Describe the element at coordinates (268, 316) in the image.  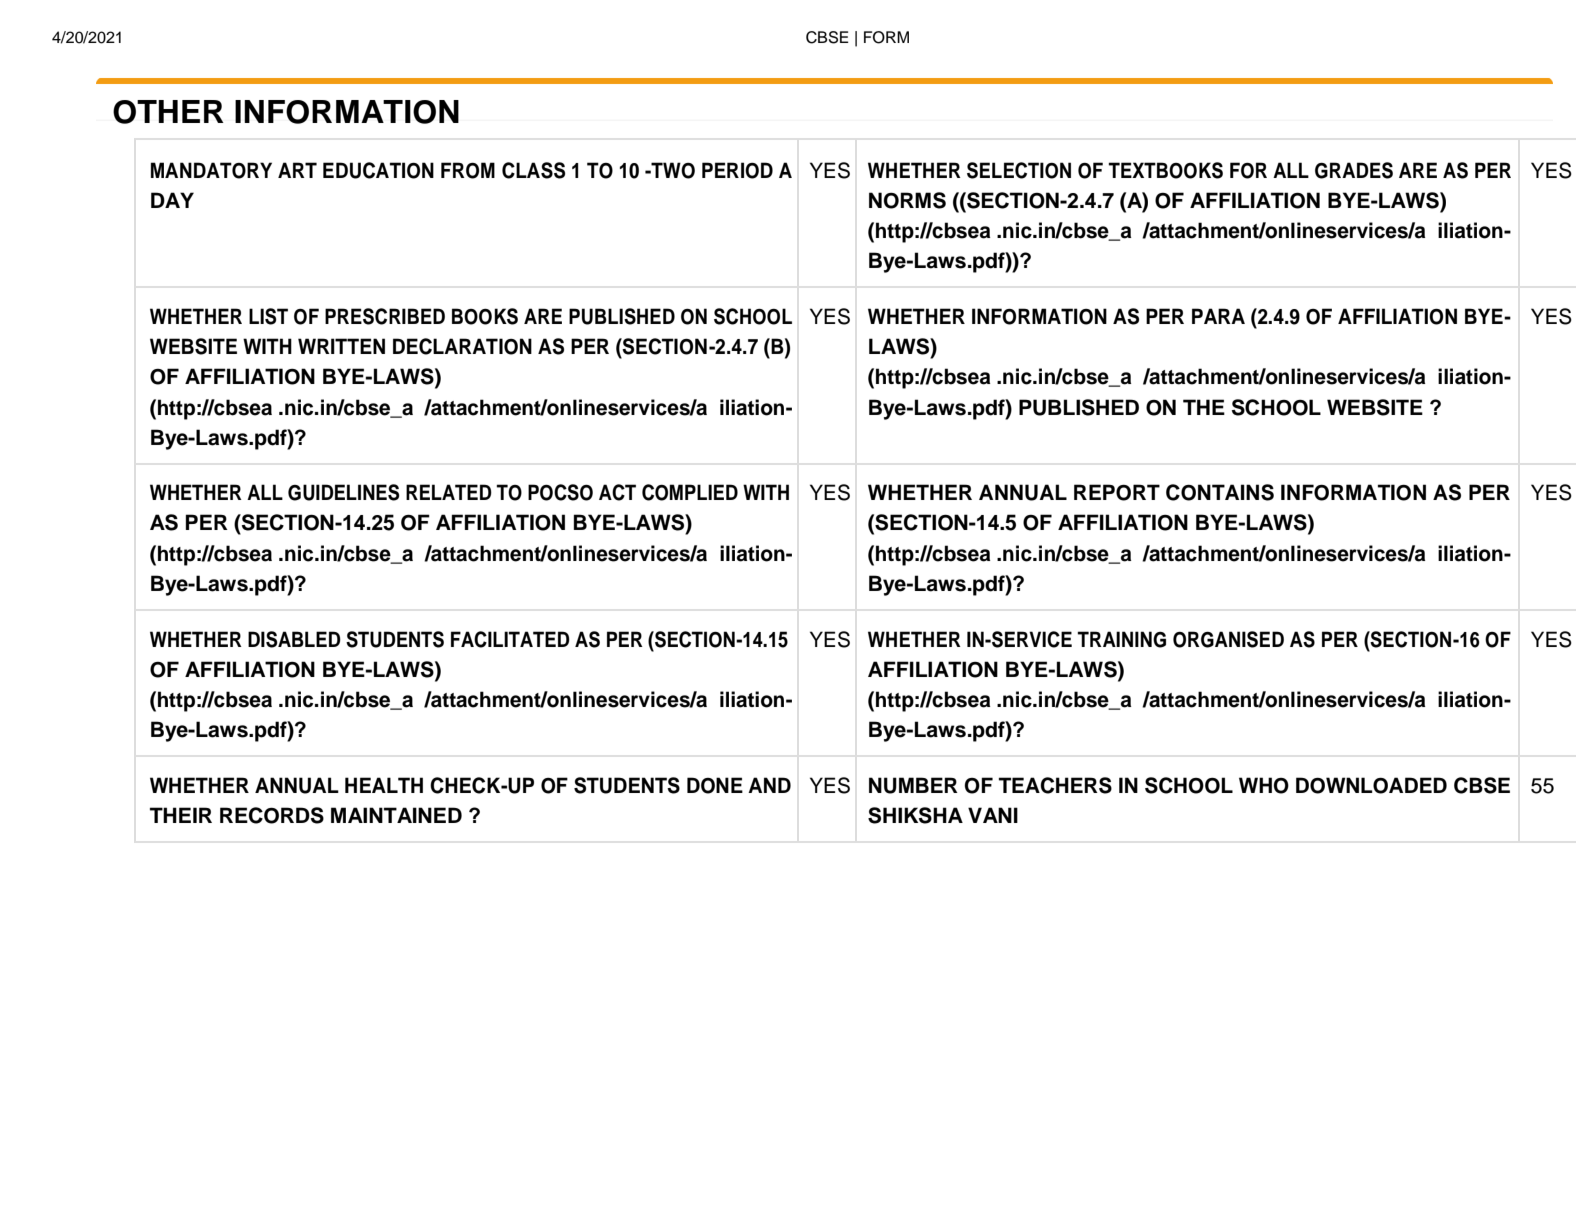
I see `LIST` at that location.
